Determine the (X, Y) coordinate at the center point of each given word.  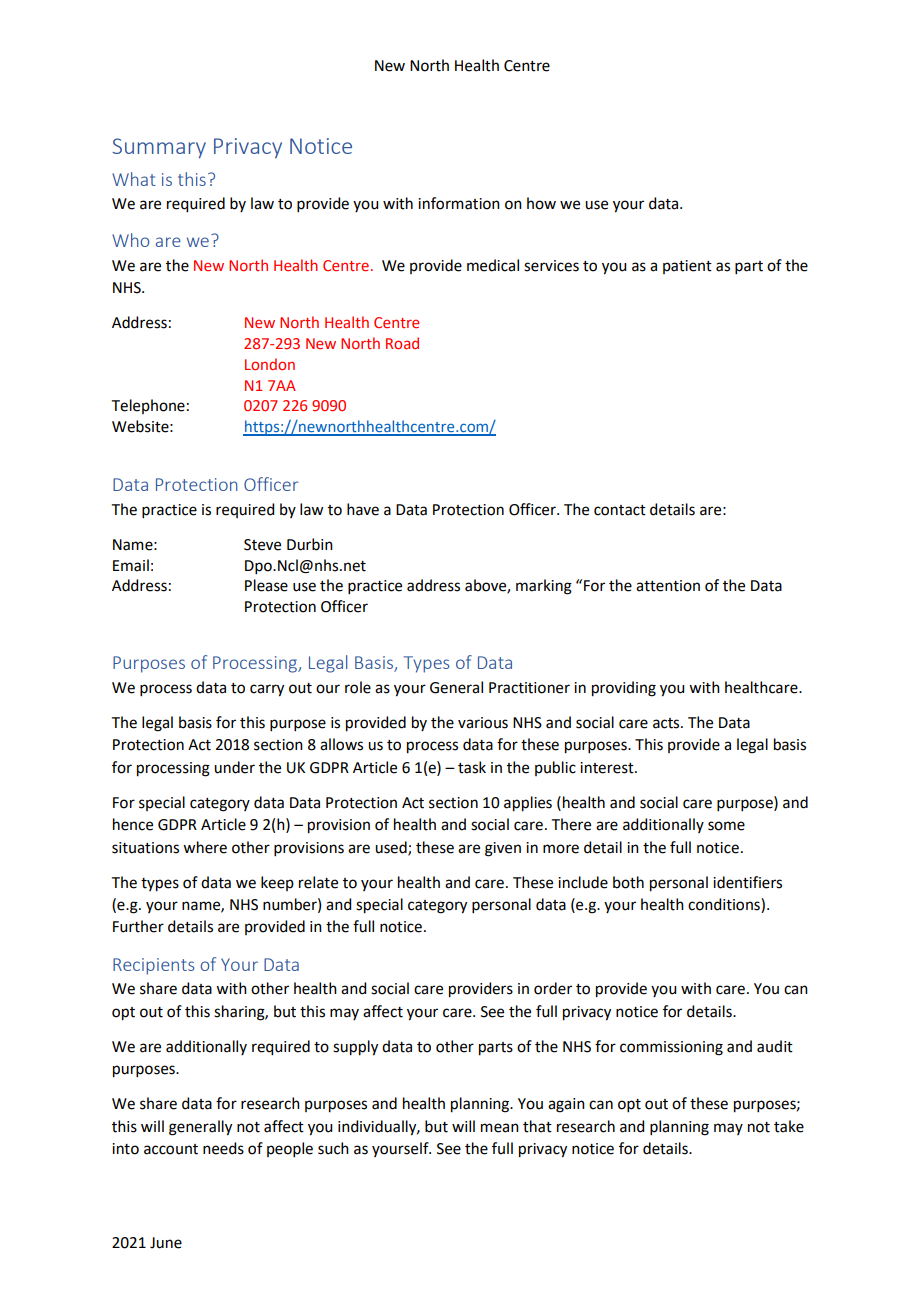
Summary (159, 148)
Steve (262, 545)
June (166, 1243)
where (205, 847)
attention (668, 586)
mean (500, 1128)
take (789, 1126)
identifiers (747, 882)
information (459, 203)
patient (687, 267)
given (503, 849)
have (363, 509)
